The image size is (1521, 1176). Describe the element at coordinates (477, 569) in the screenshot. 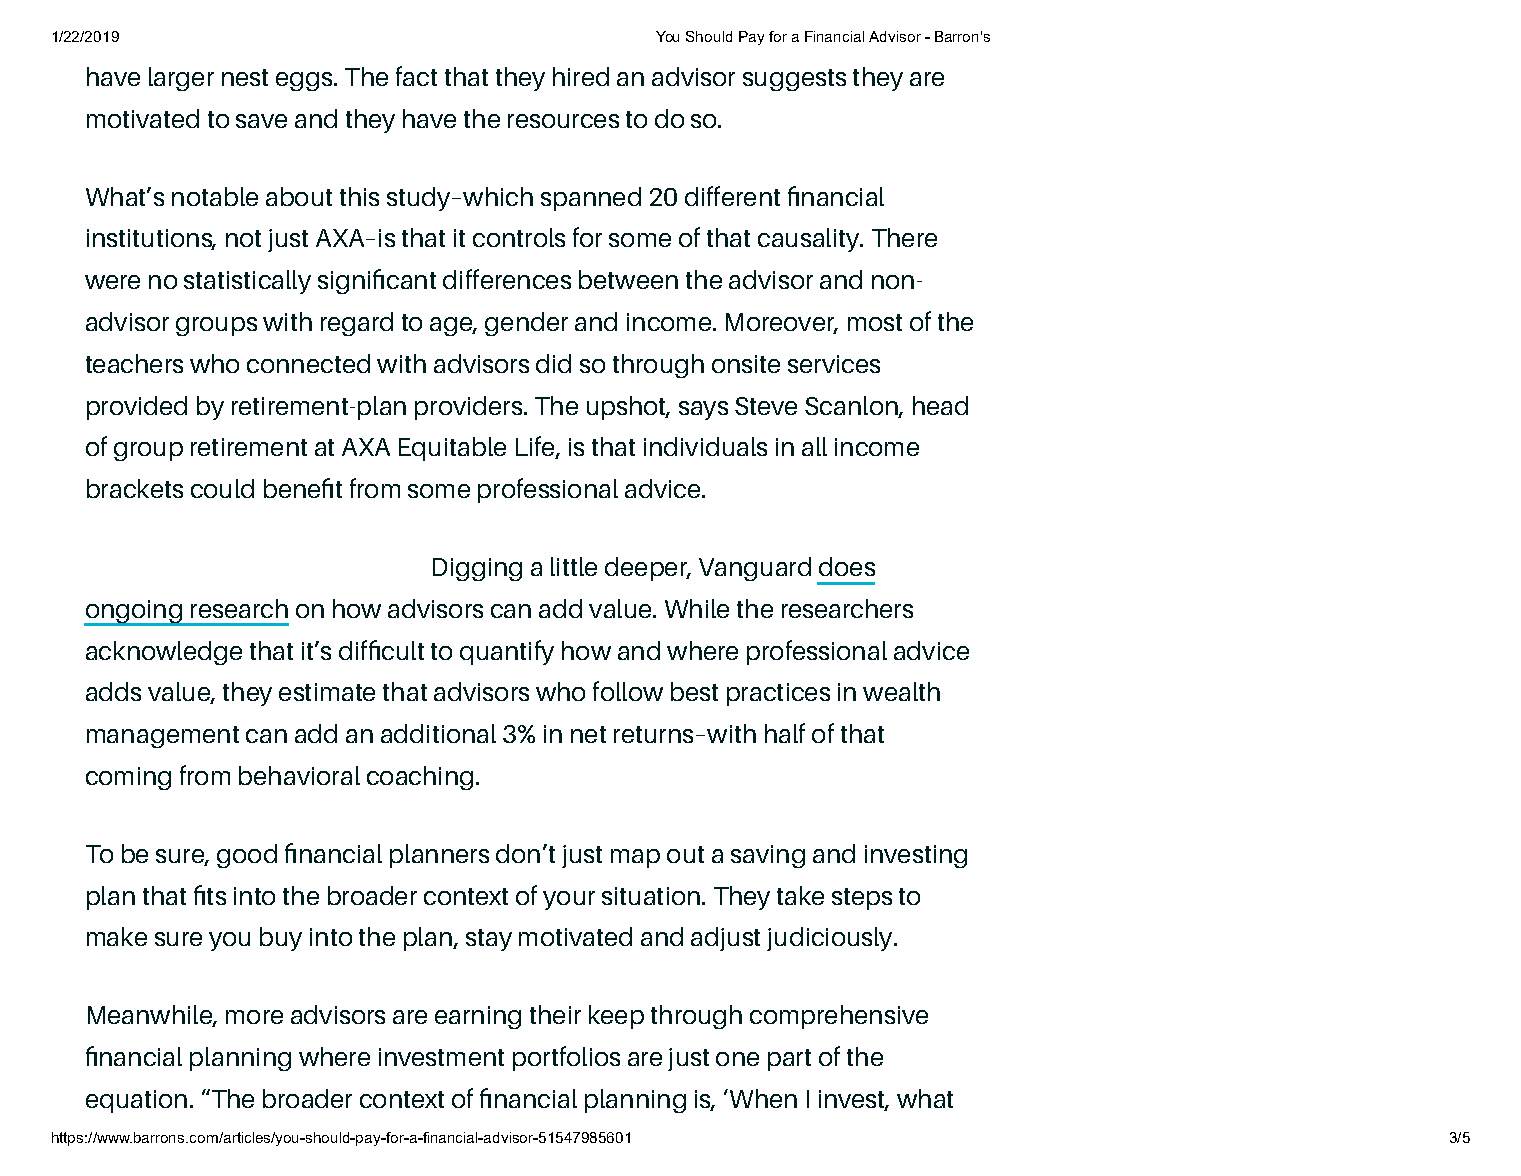

I see `Digging` at that location.
